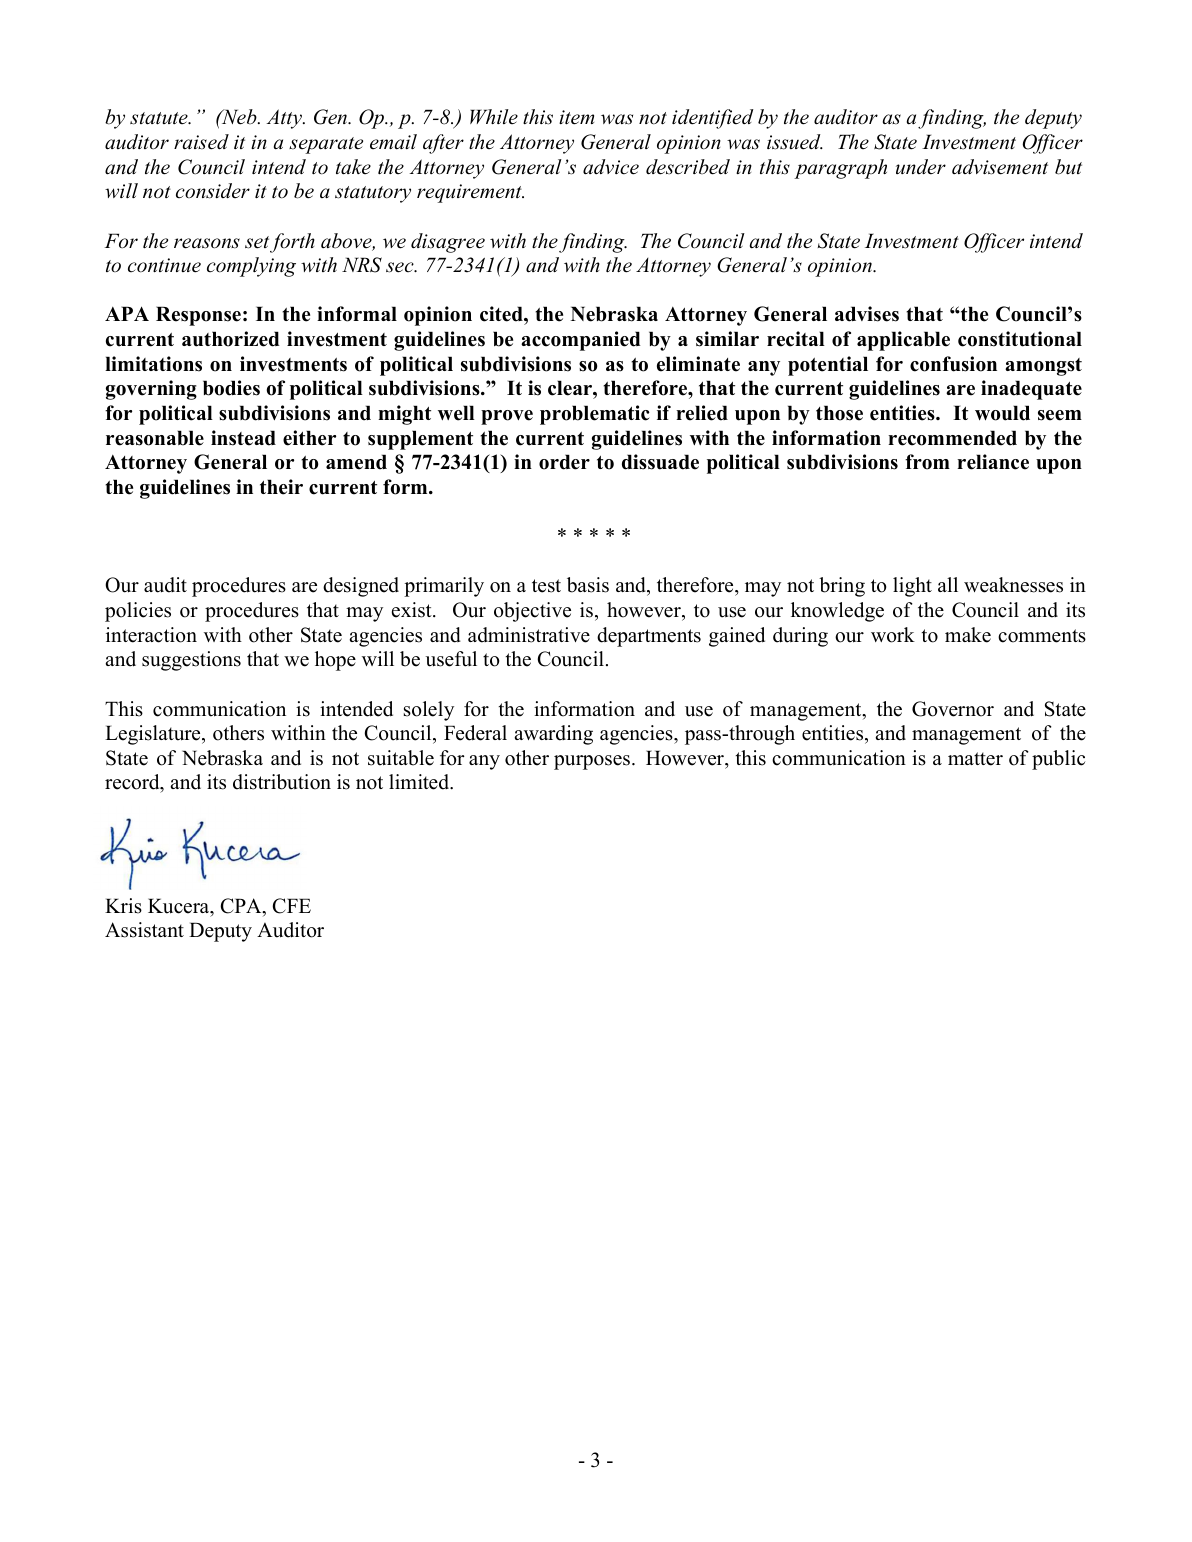 The image size is (1192, 1542). I want to click on under, so click(921, 167).
